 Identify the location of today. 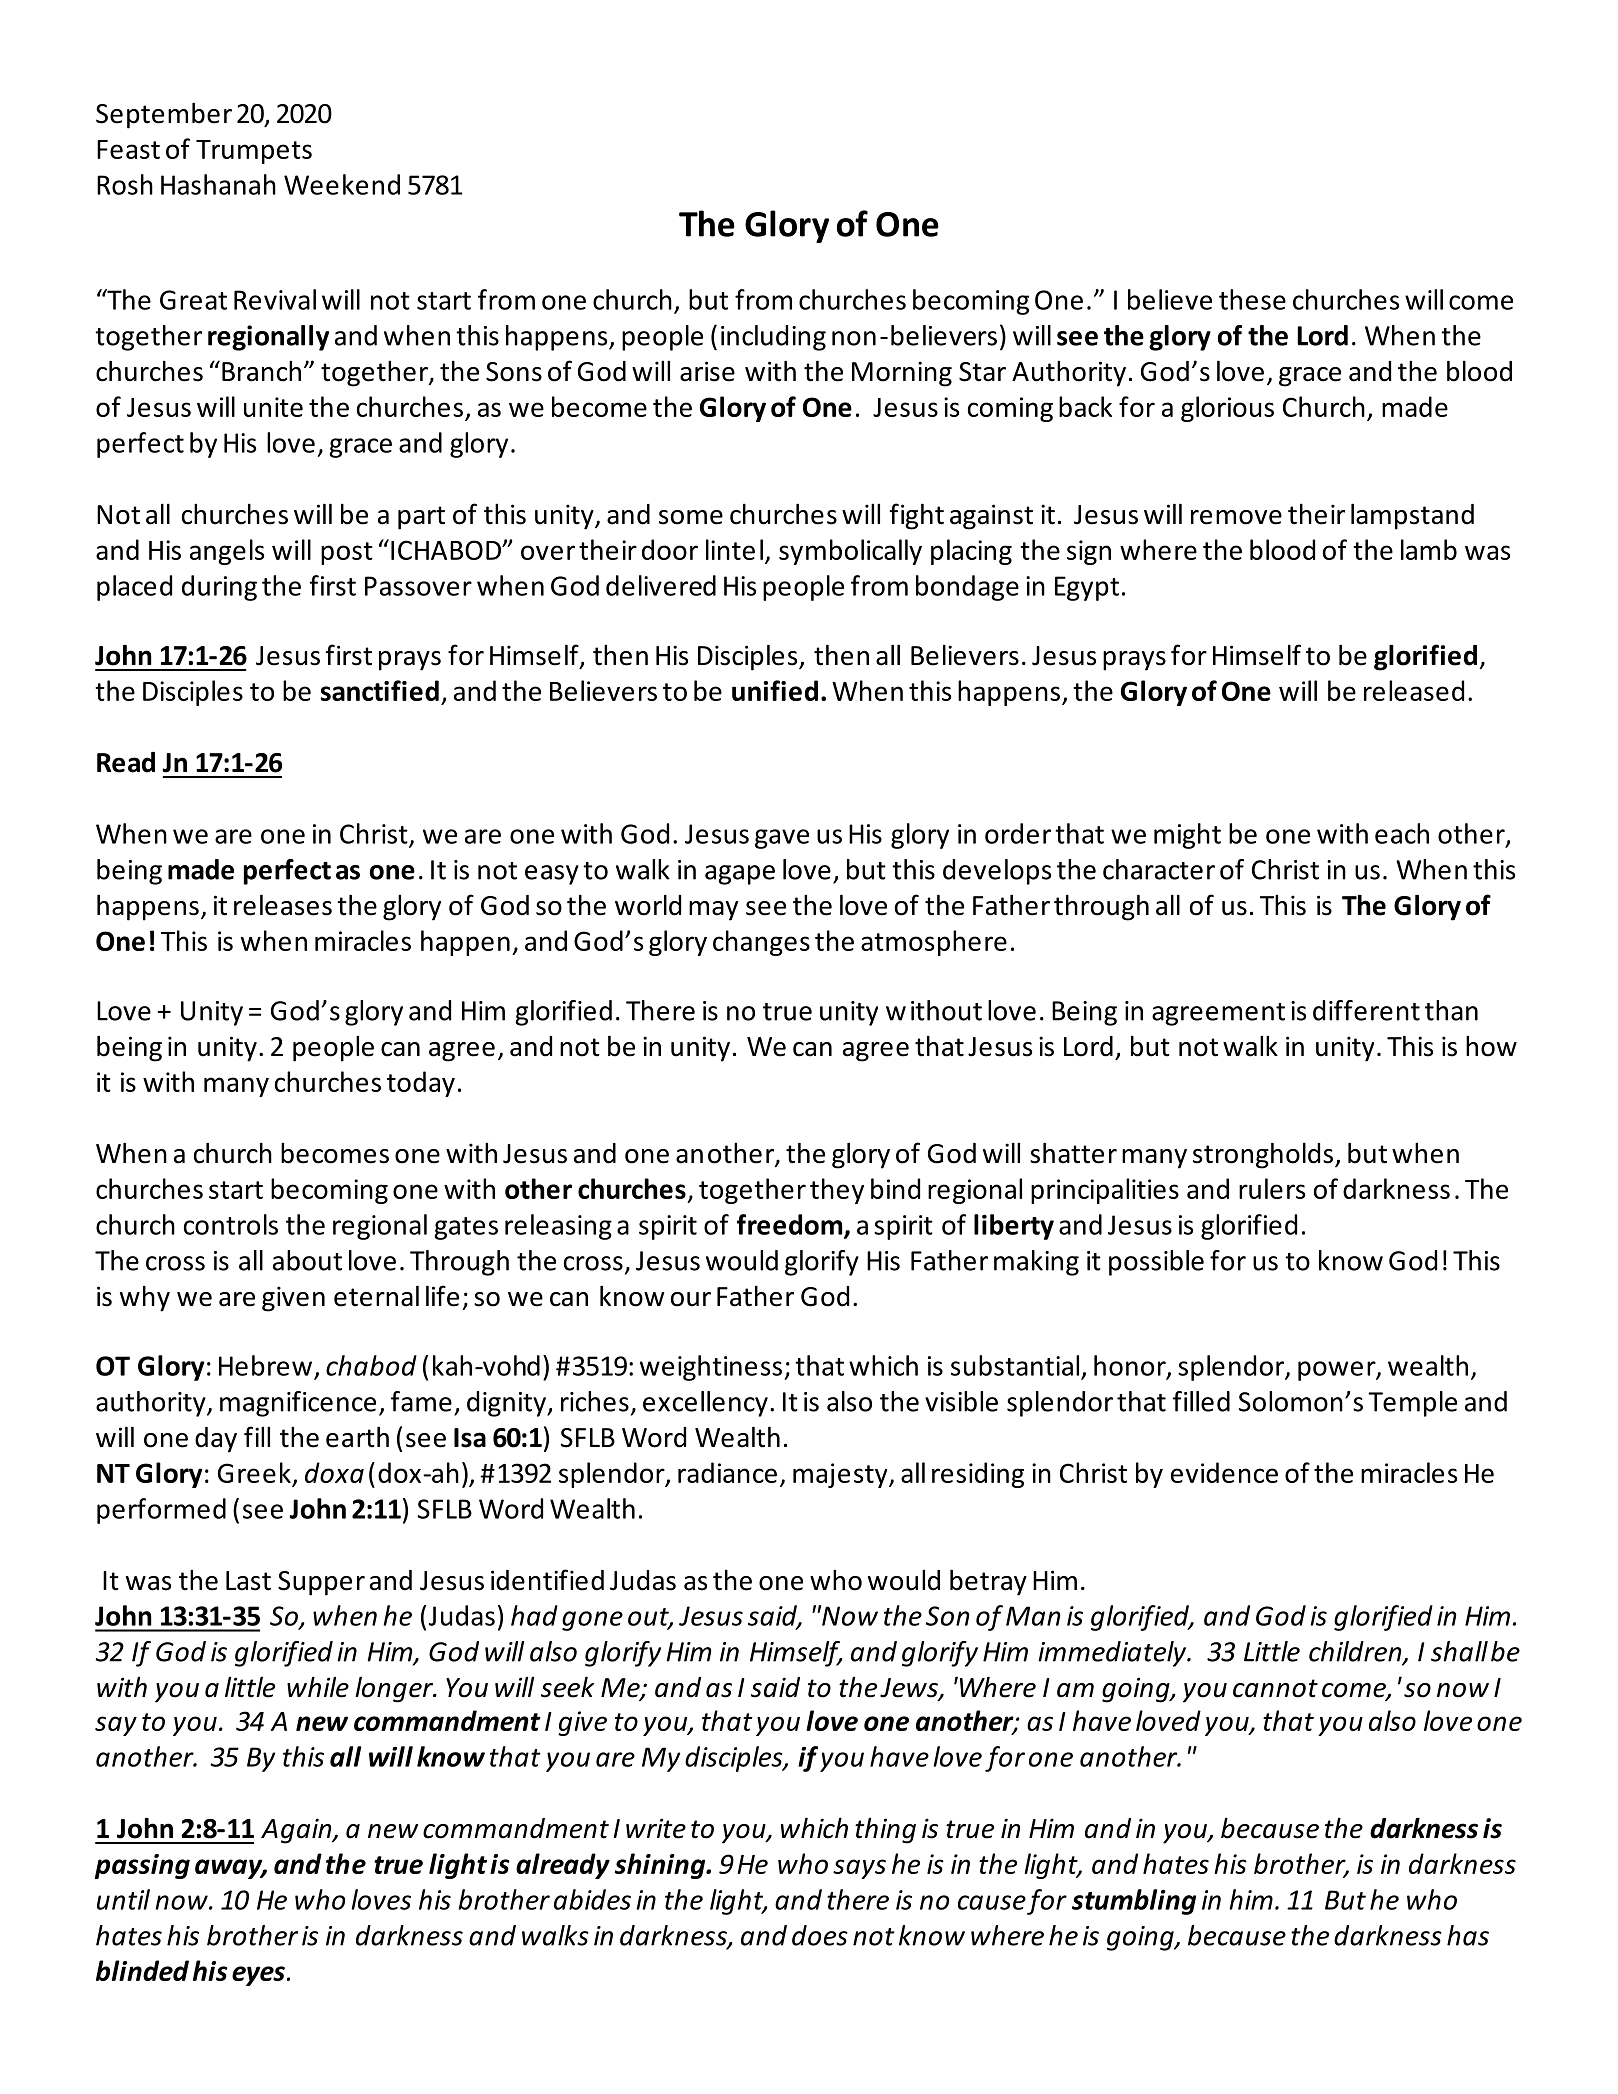
(421, 1084).
